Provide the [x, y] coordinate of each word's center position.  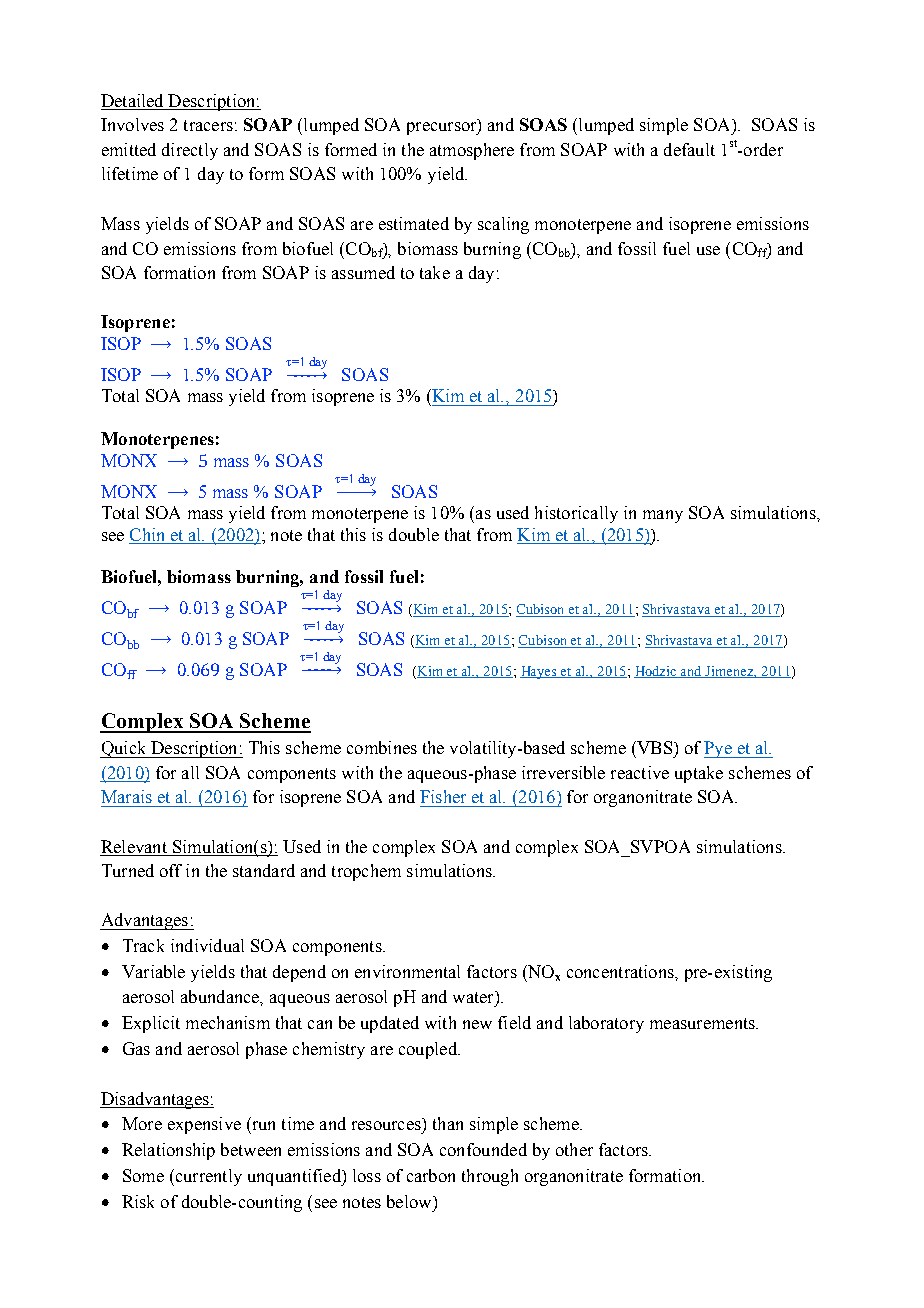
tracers [208, 125]
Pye [719, 749]
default [689, 149]
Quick [124, 749]
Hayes [539, 672]
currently [207, 1177]
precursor [443, 128]
